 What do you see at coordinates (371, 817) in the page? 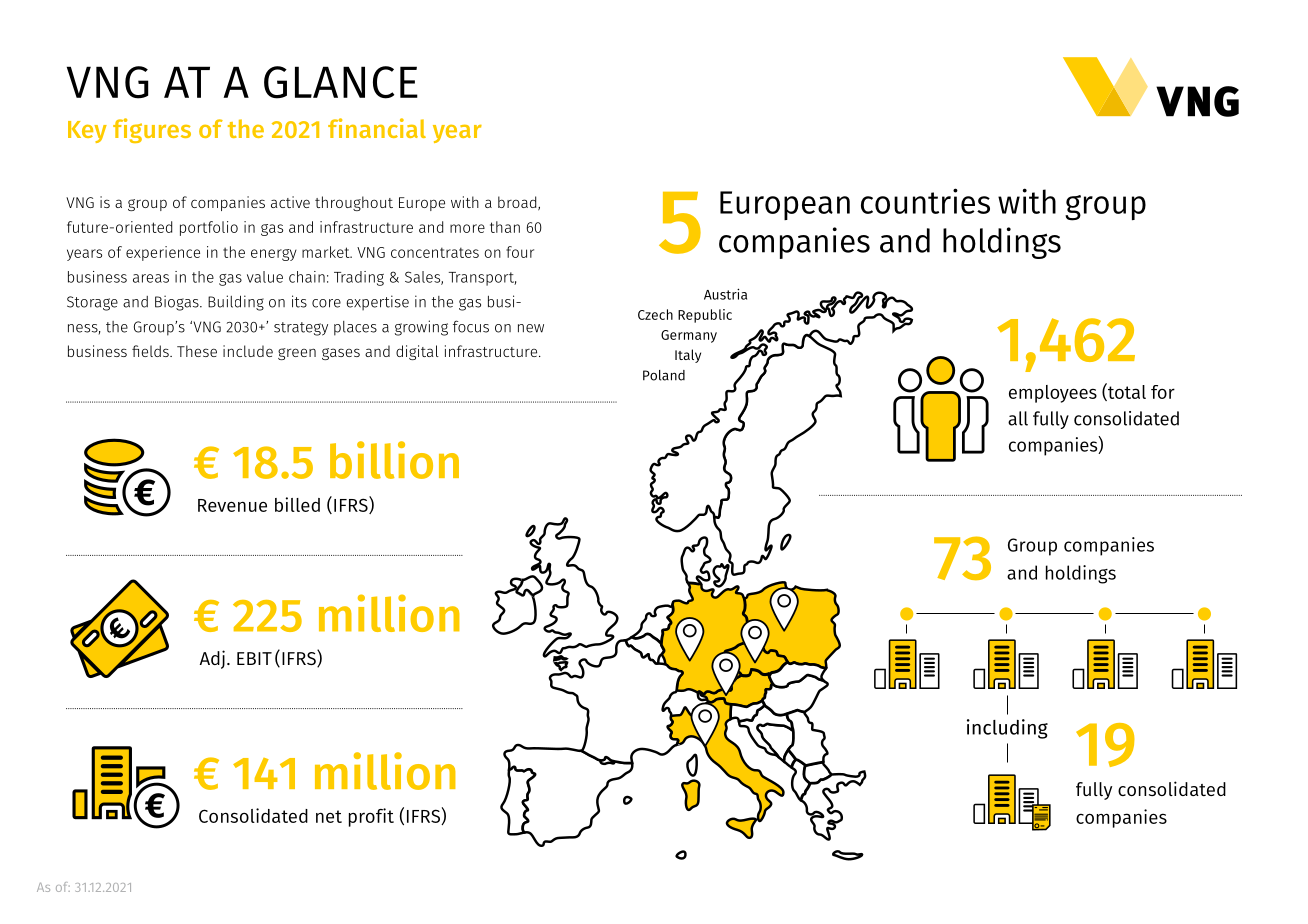
I see `profit` at bounding box center [371, 817].
